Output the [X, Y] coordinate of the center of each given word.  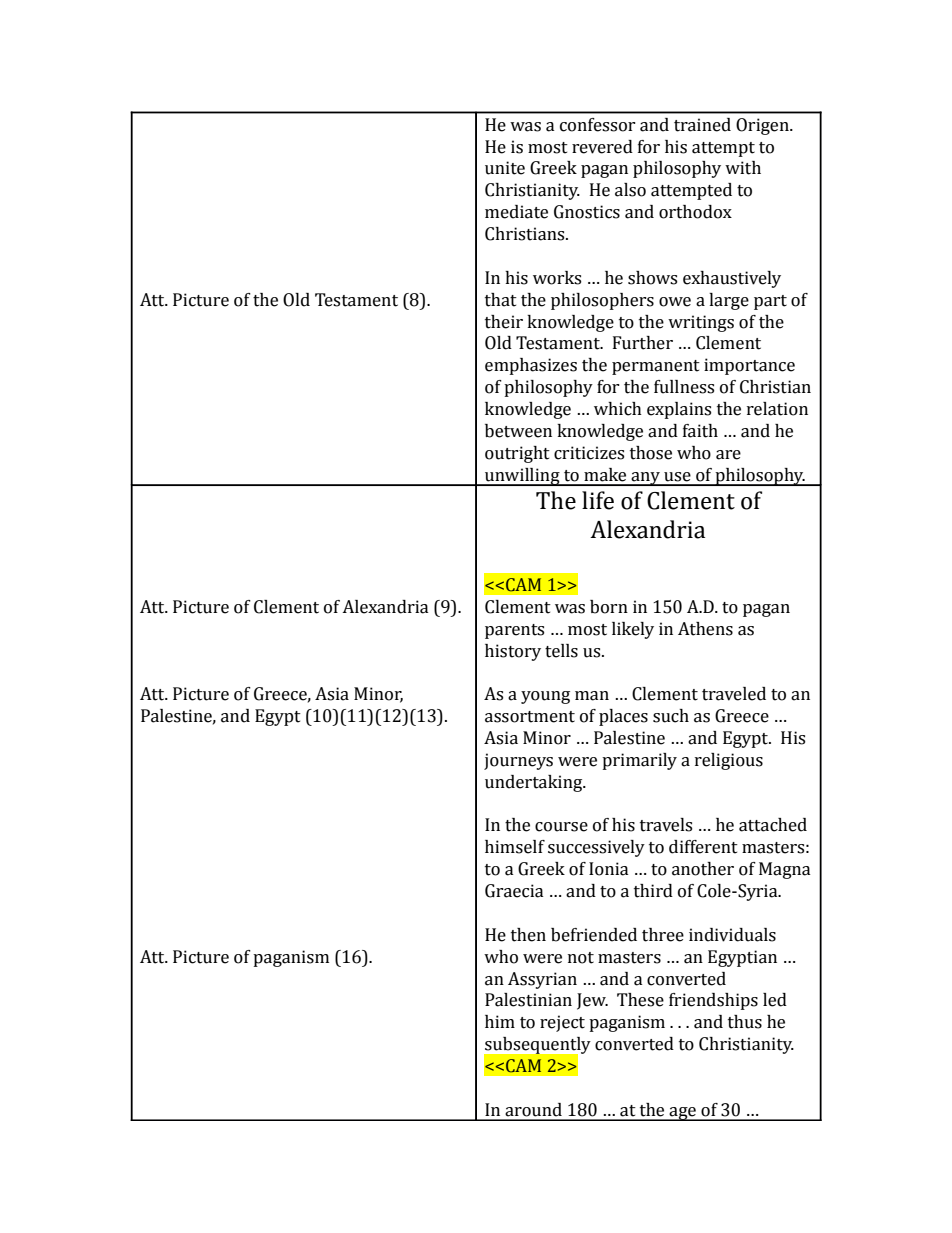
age [683, 1114]
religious [729, 761]
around [533, 1110]
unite [505, 168]
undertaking [535, 783]
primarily [639, 761]
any [645, 479]
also [630, 190]
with [743, 168]
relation [777, 409]
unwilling [522, 477]
